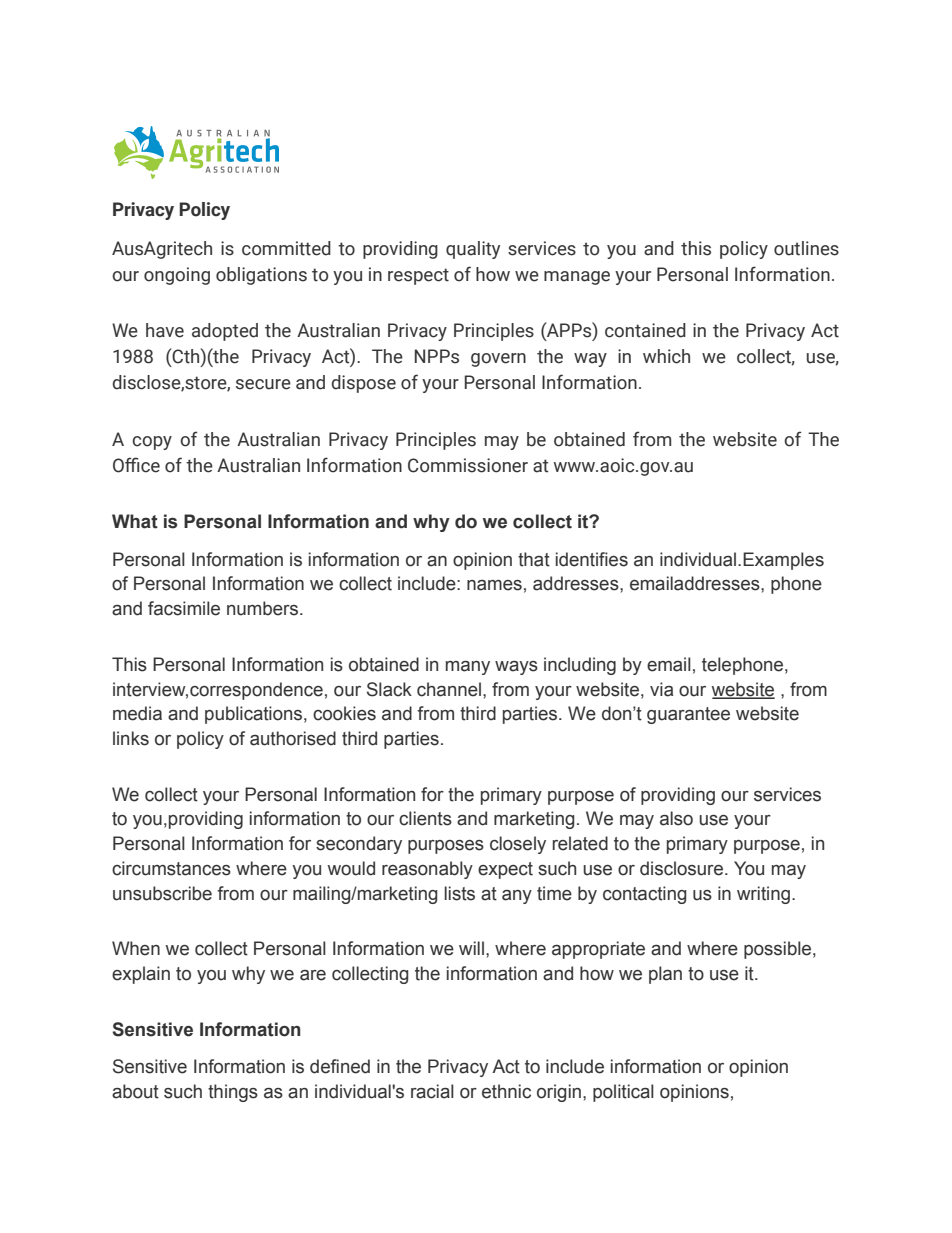 The height and width of the screenshot is (1233, 952). Describe the element at coordinates (661, 689) in the screenshot. I see `via` at that location.
